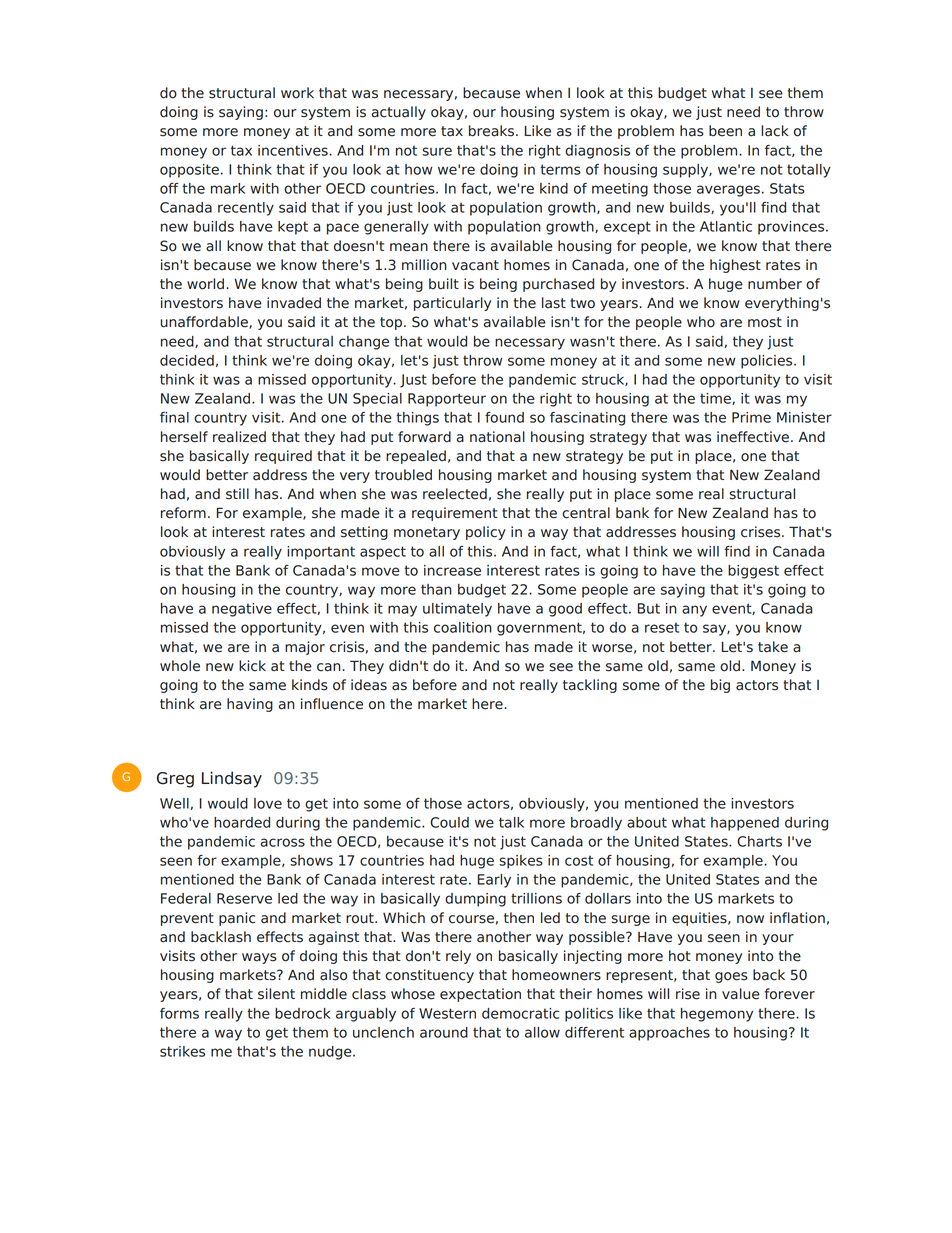  Describe the element at coordinates (268, 803) in the screenshot. I see `love` at that location.
